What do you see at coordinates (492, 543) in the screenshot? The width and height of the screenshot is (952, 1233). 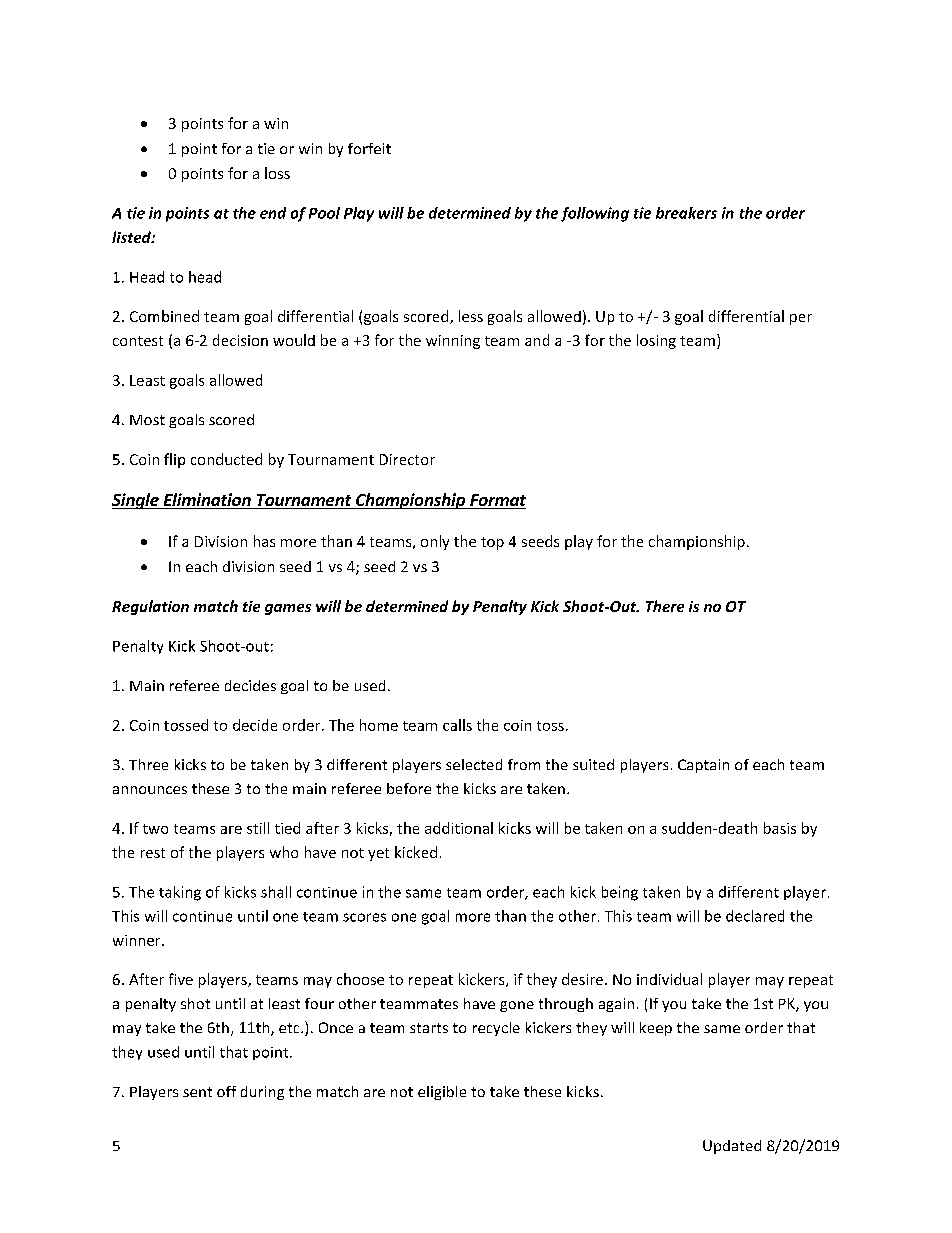 I see `top` at bounding box center [492, 543].
